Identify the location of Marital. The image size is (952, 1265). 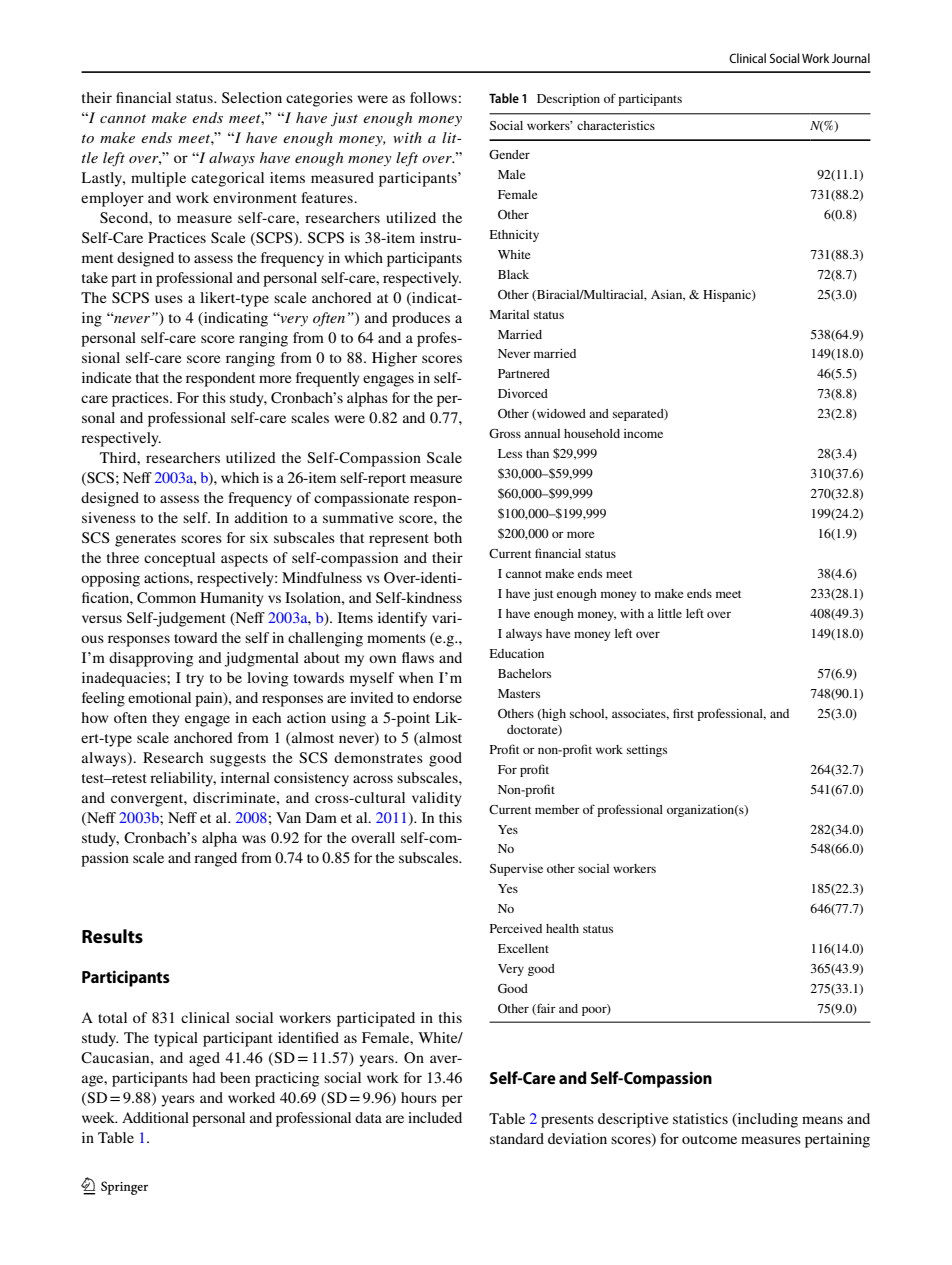
(509, 314).
